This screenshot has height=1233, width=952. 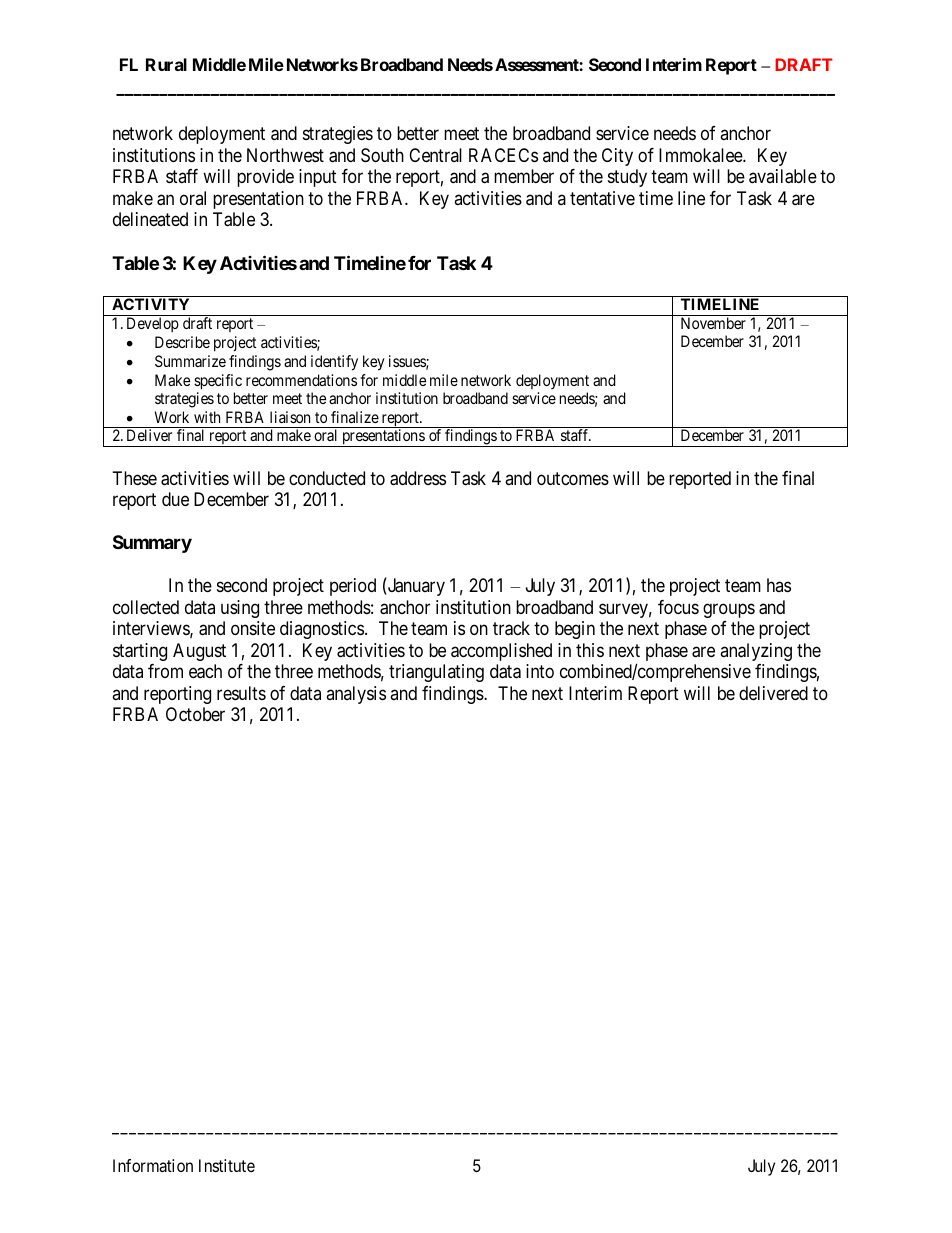 I want to click on Information, so click(x=153, y=1165).
